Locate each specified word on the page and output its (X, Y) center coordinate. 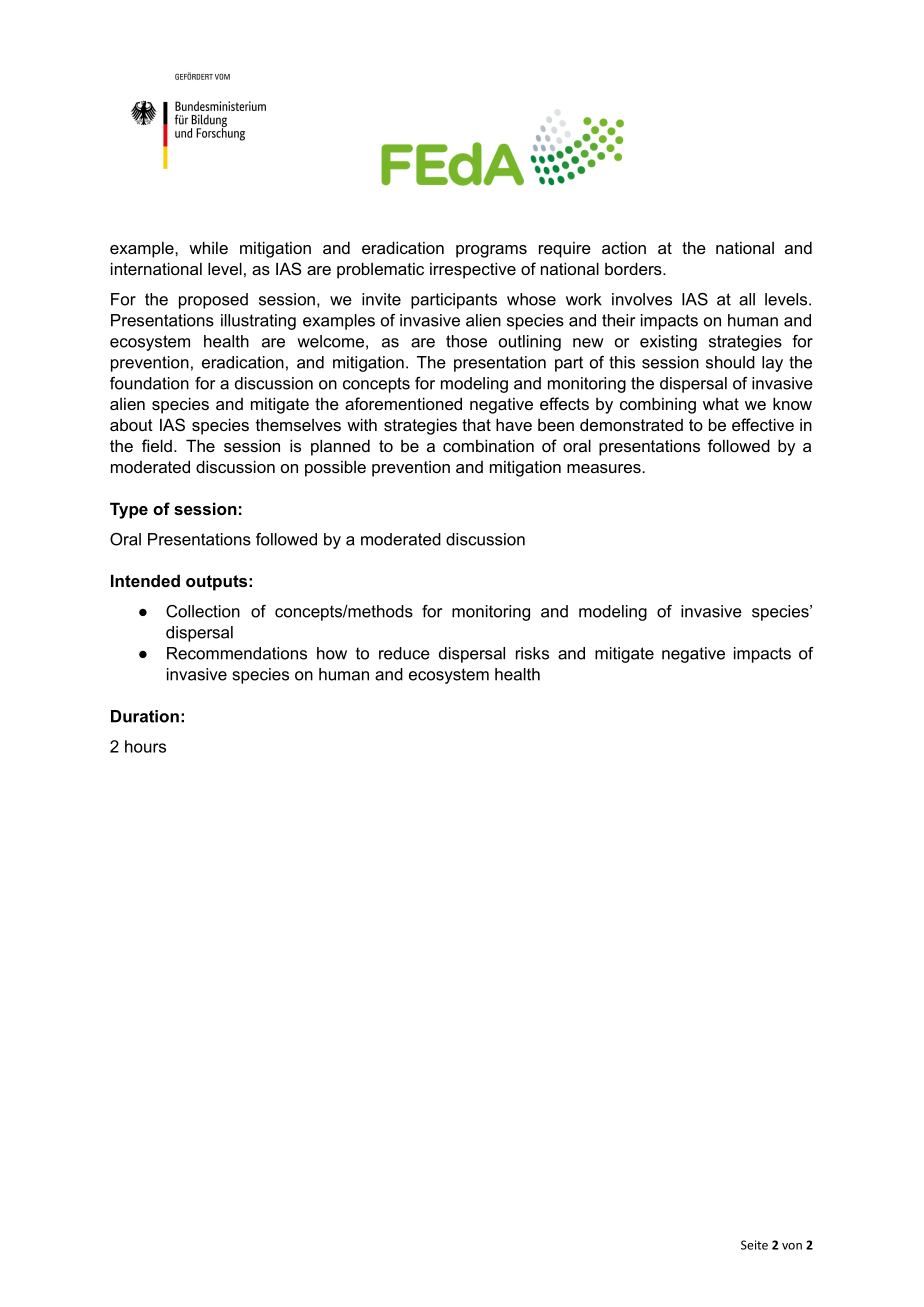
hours (145, 746)
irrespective (473, 270)
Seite (754, 1245)
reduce (404, 653)
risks (532, 653)
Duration (145, 716)
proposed (213, 301)
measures (605, 468)
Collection (203, 611)
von (792, 1246)
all (747, 299)
